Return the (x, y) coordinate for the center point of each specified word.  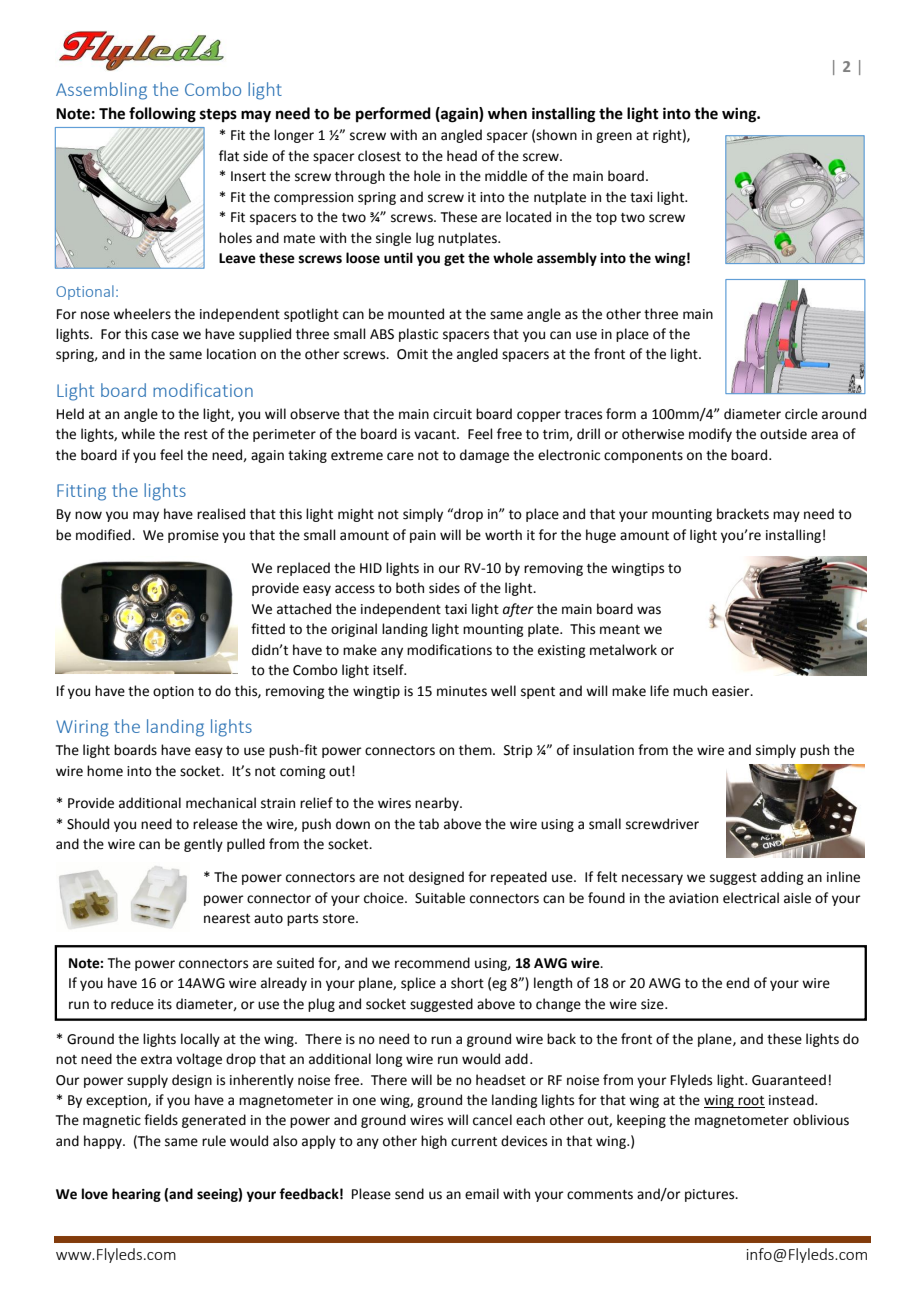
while (138, 434)
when (507, 113)
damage (484, 456)
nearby (438, 804)
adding (782, 878)
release (215, 824)
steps (218, 116)
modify (710, 435)
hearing (136, 1195)
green (614, 137)
